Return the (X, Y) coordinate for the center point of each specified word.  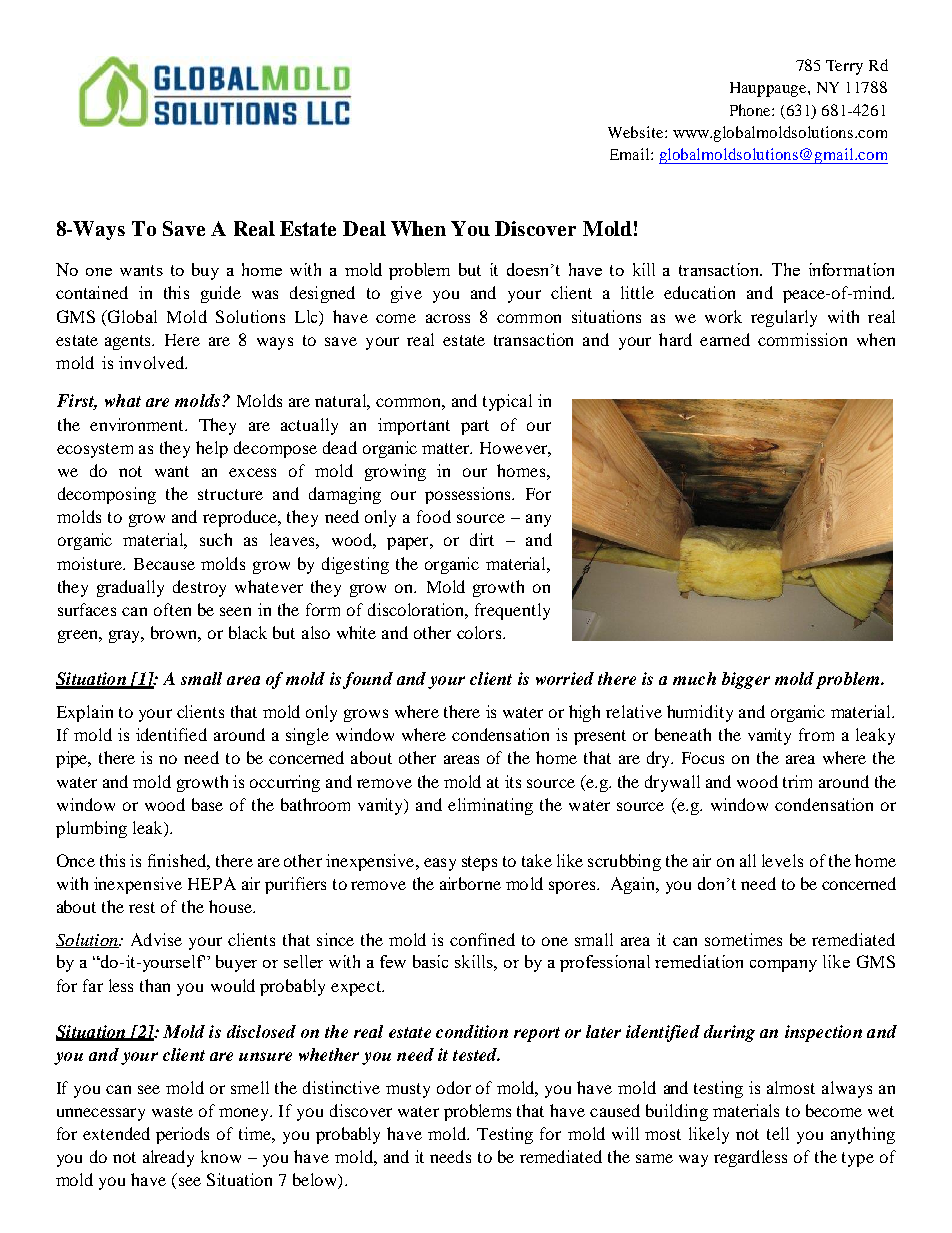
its (513, 781)
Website (637, 132)
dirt (482, 539)
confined (482, 939)
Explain (85, 713)
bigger (746, 680)
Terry (844, 67)
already (168, 1158)
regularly (784, 318)
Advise (156, 939)
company (783, 966)
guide (221, 294)
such (216, 539)
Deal (364, 228)
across (448, 318)
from (816, 734)
